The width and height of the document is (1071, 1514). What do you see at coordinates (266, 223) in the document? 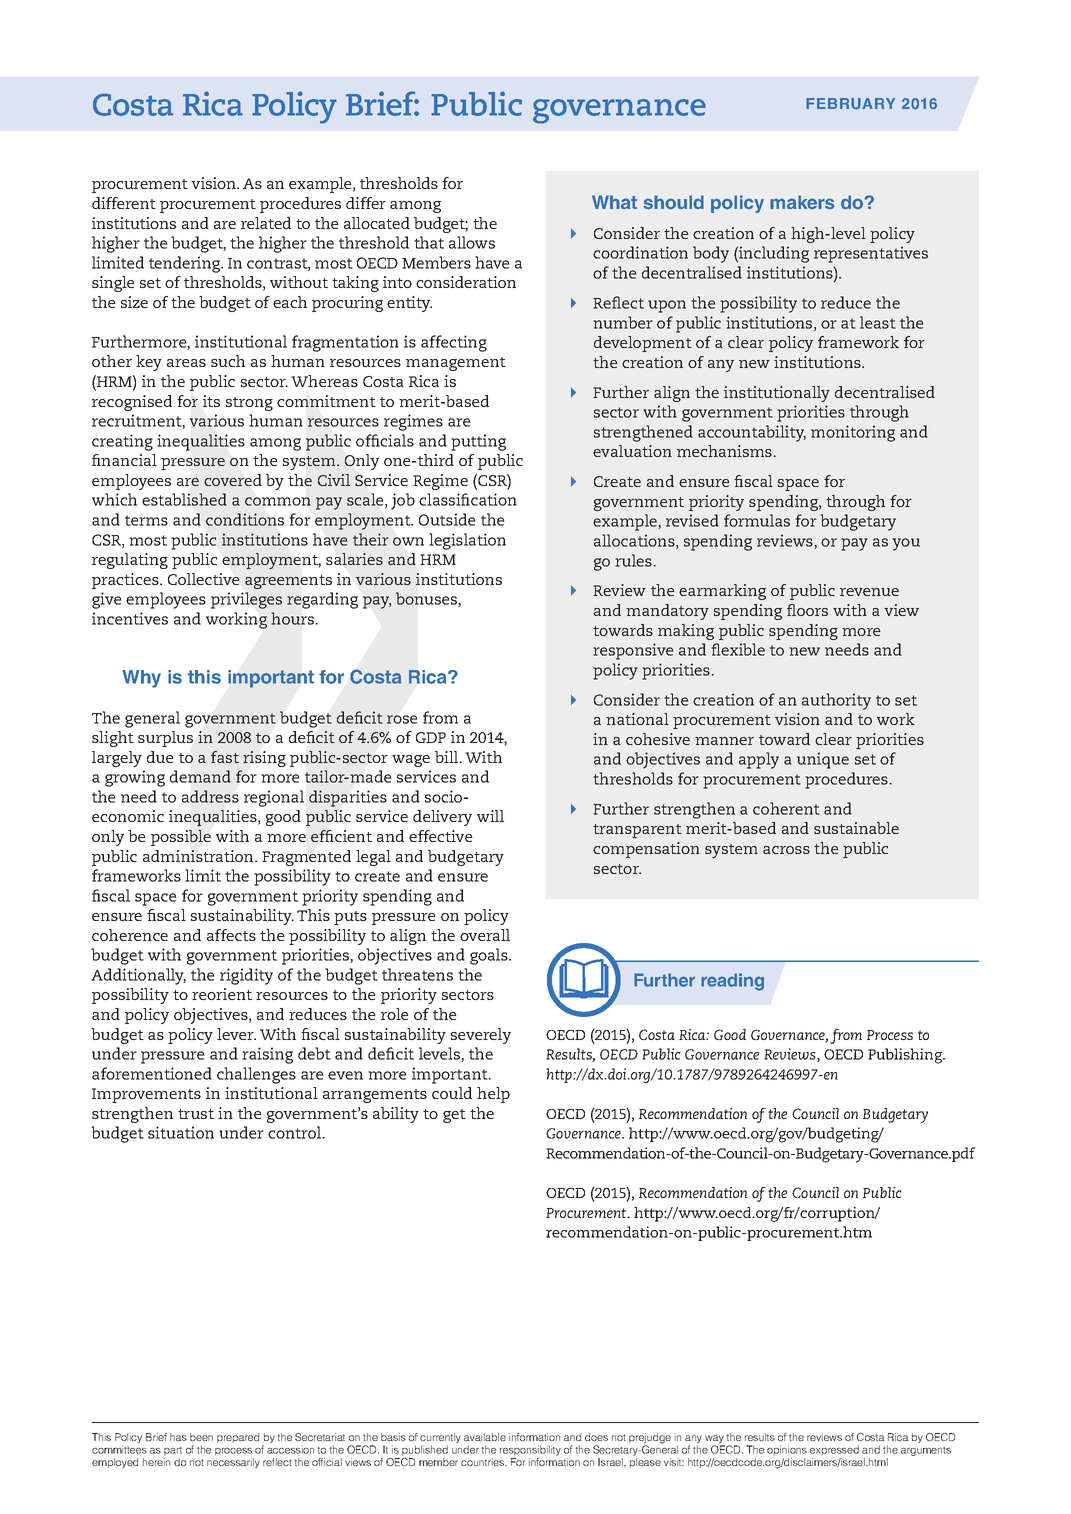
I see `related` at bounding box center [266, 223].
